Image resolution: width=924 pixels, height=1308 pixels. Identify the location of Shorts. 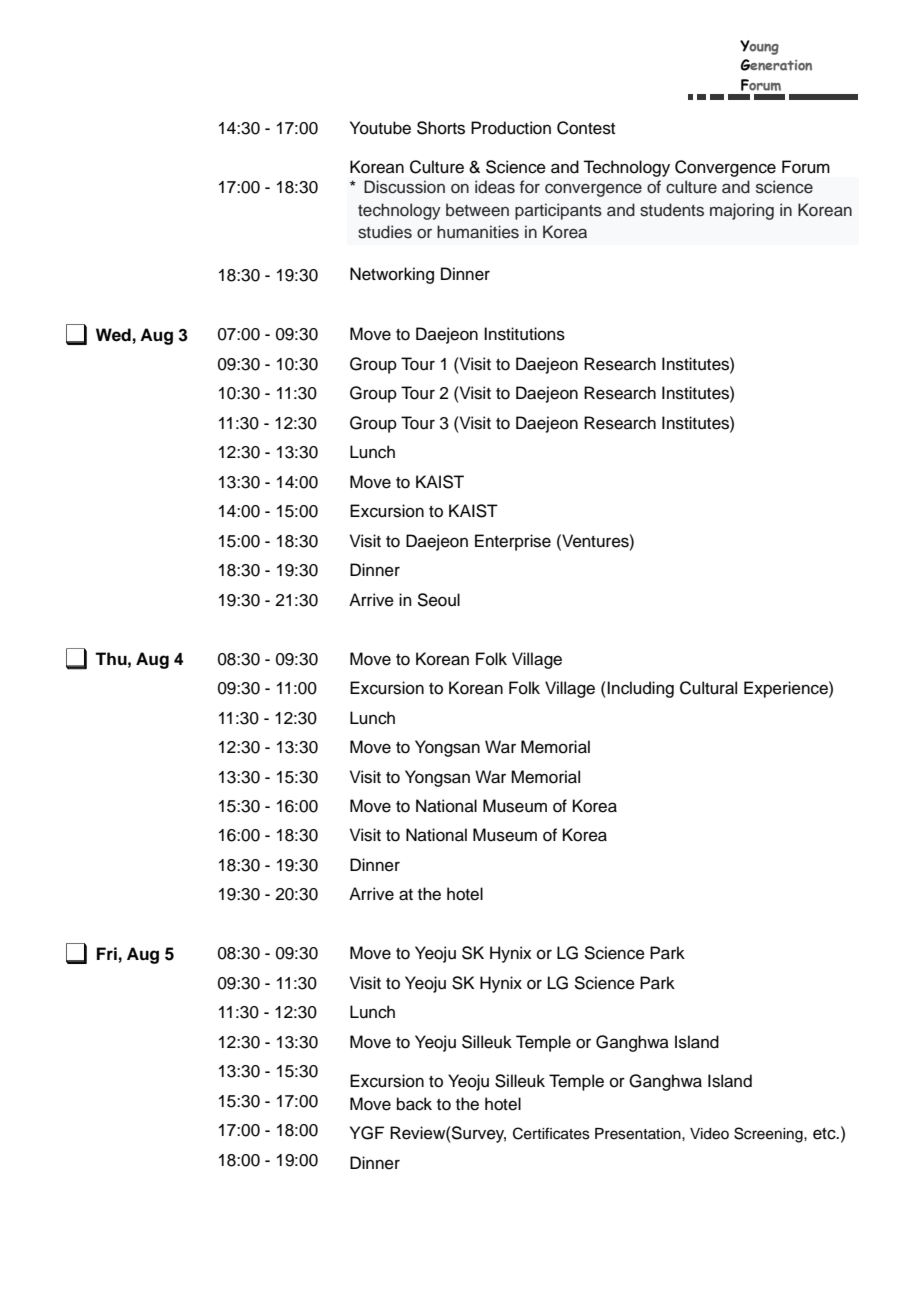
(441, 128).
